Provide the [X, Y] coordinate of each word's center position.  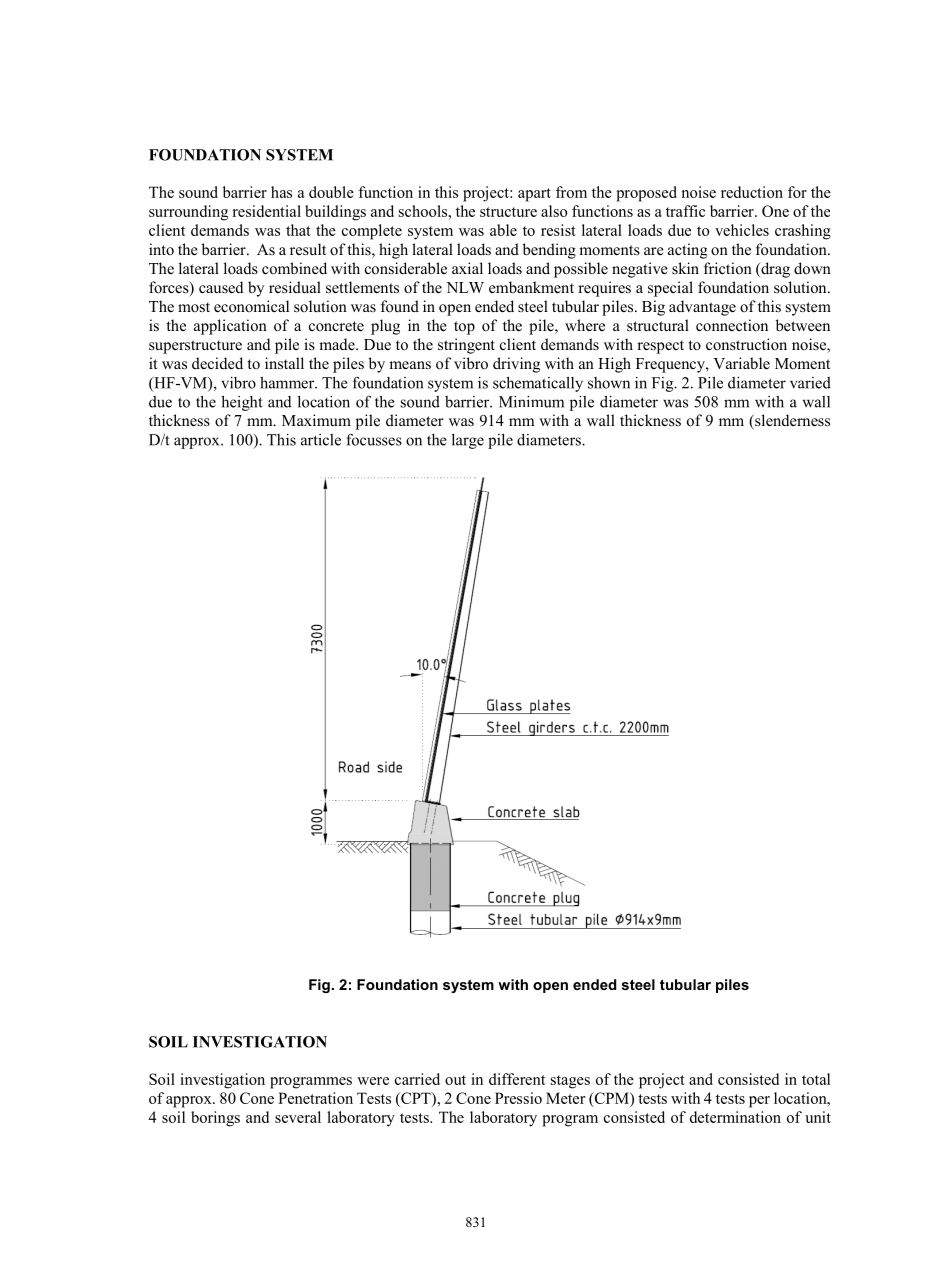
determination [735, 1117]
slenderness [791, 421]
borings [215, 1119]
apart [534, 195]
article [321, 440]
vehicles [742, 230]
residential [267, 211]
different [517, 1079]
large [468, 441]
